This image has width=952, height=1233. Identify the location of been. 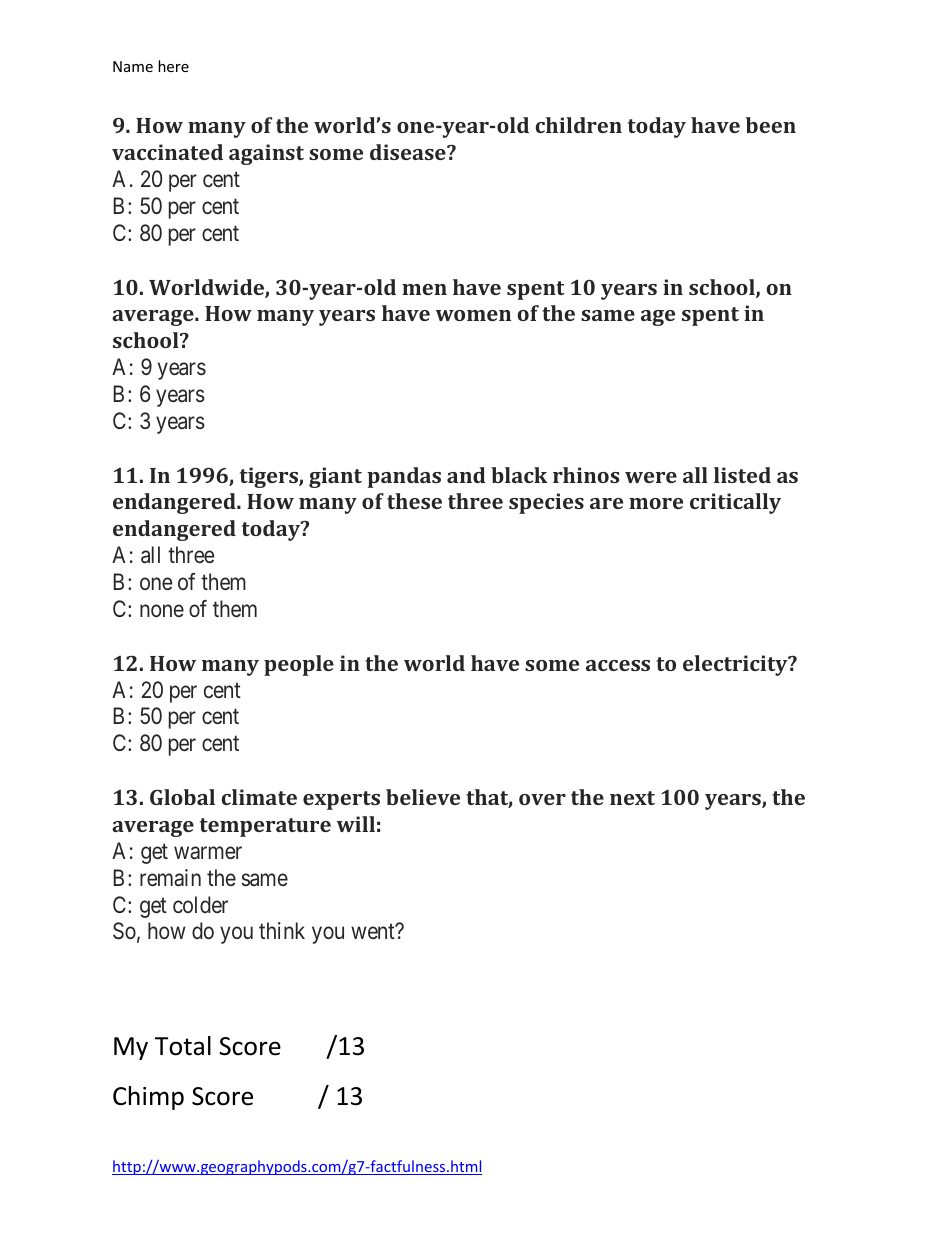
(771, 125).
